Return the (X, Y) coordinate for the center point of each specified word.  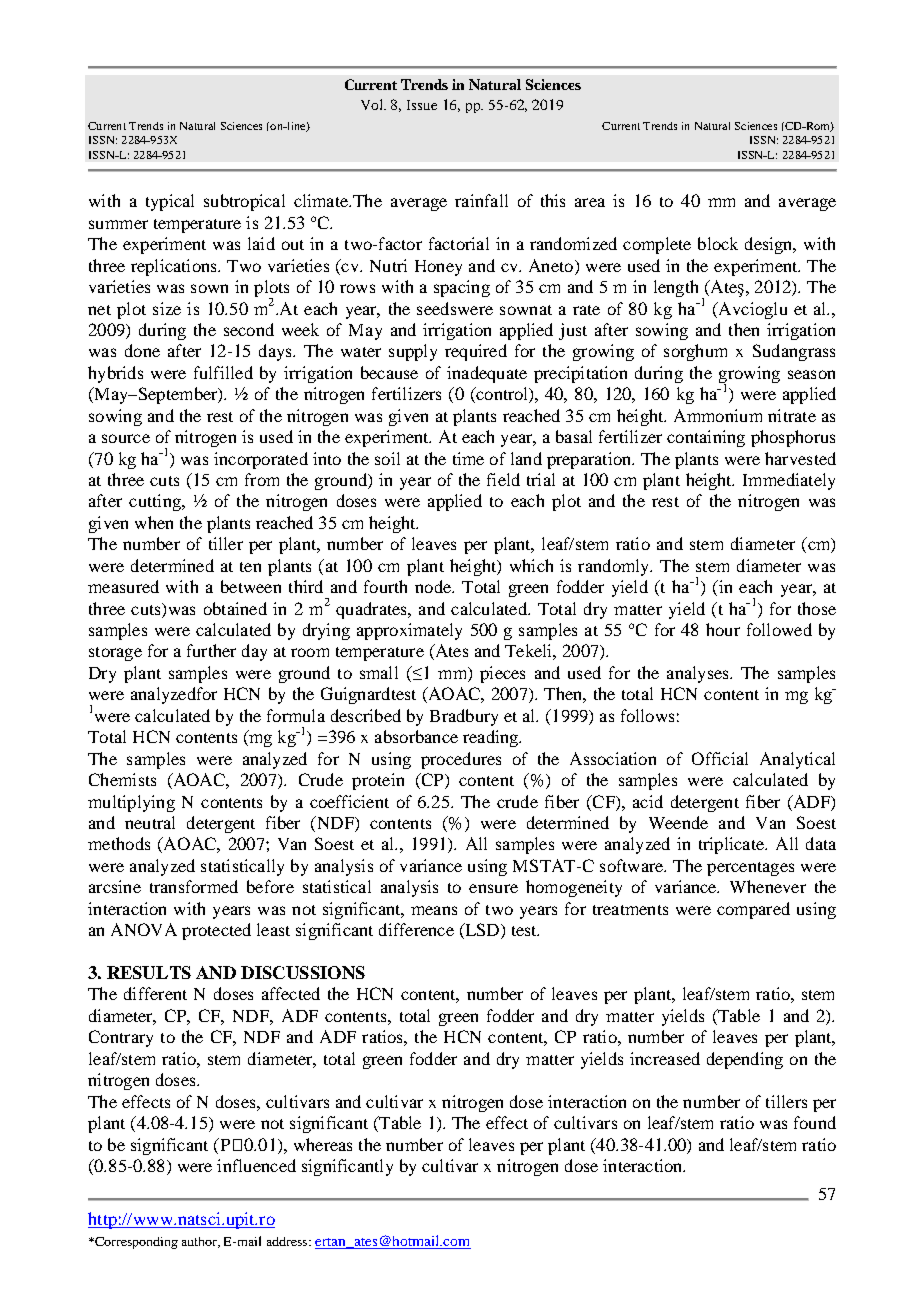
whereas (323, 1144)
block (718, 243)
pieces (502, 674)
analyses (699, 674)
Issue (422, 105)
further (211, 650)
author (201, 1242)
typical (170, 202)
